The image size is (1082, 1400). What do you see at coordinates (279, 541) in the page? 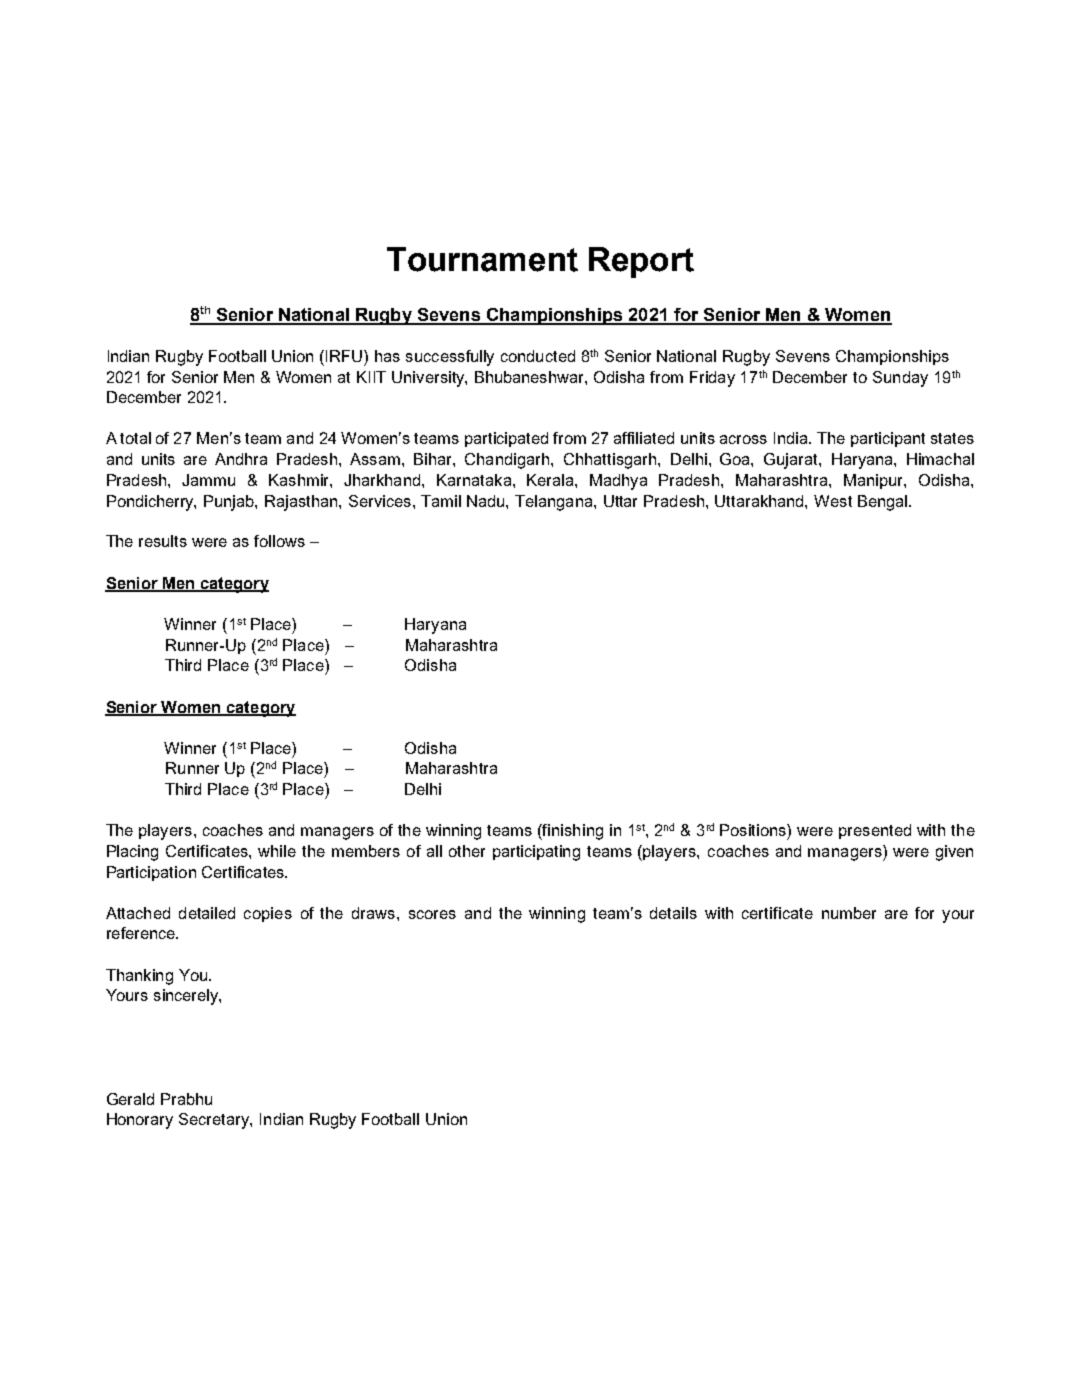
I see `follows` at bounding box center [279, 541].
